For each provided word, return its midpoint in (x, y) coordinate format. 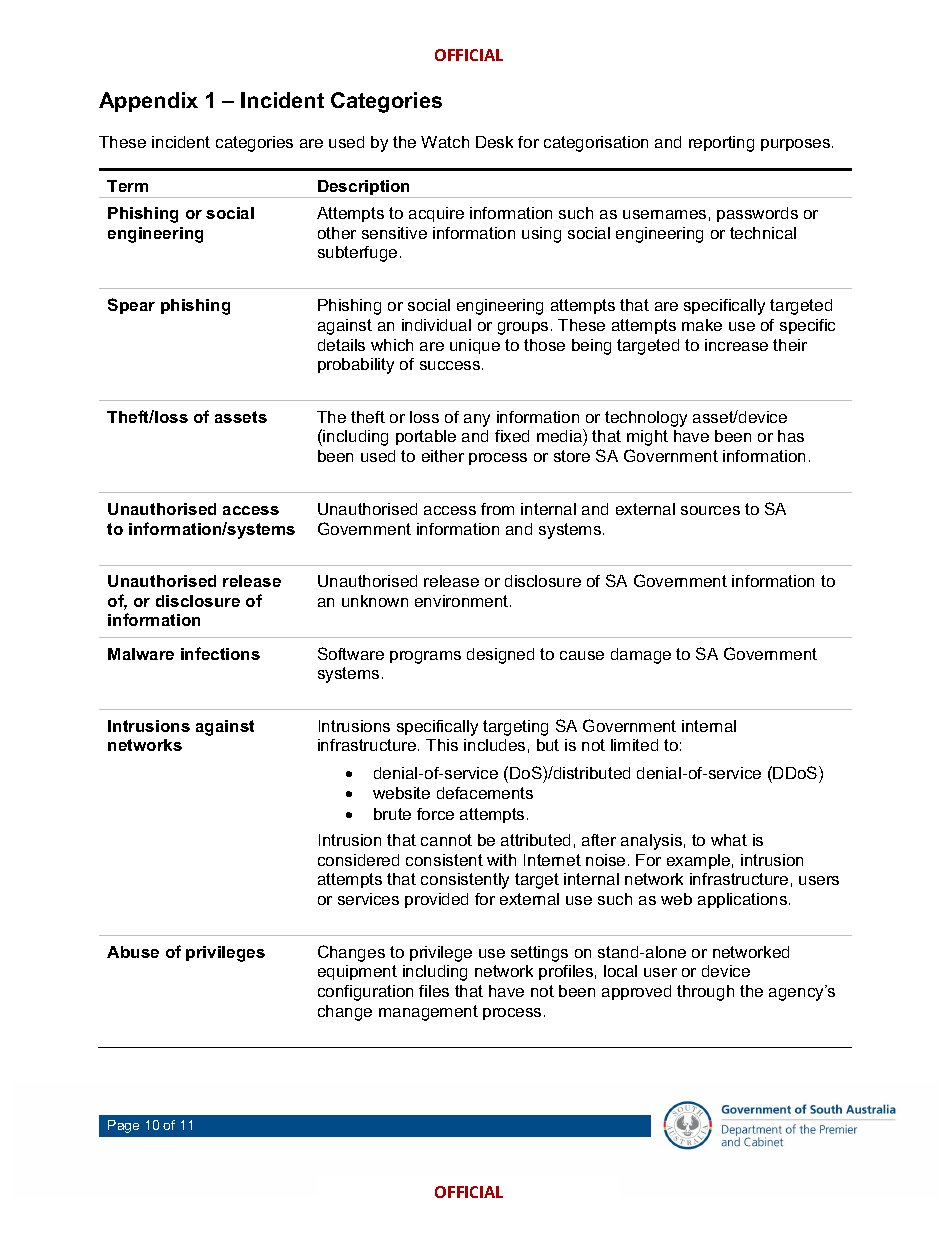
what (729, 840)
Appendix (148, 102)
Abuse (133, 952)
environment (463, 601)
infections (220, 653)
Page (123, 1126)
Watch (445, 142)
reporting (721, 144)
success (451, 365)
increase (736, 345)
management (428, 1013)
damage (641, 656)
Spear (131, 306)
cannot (446, 840)
